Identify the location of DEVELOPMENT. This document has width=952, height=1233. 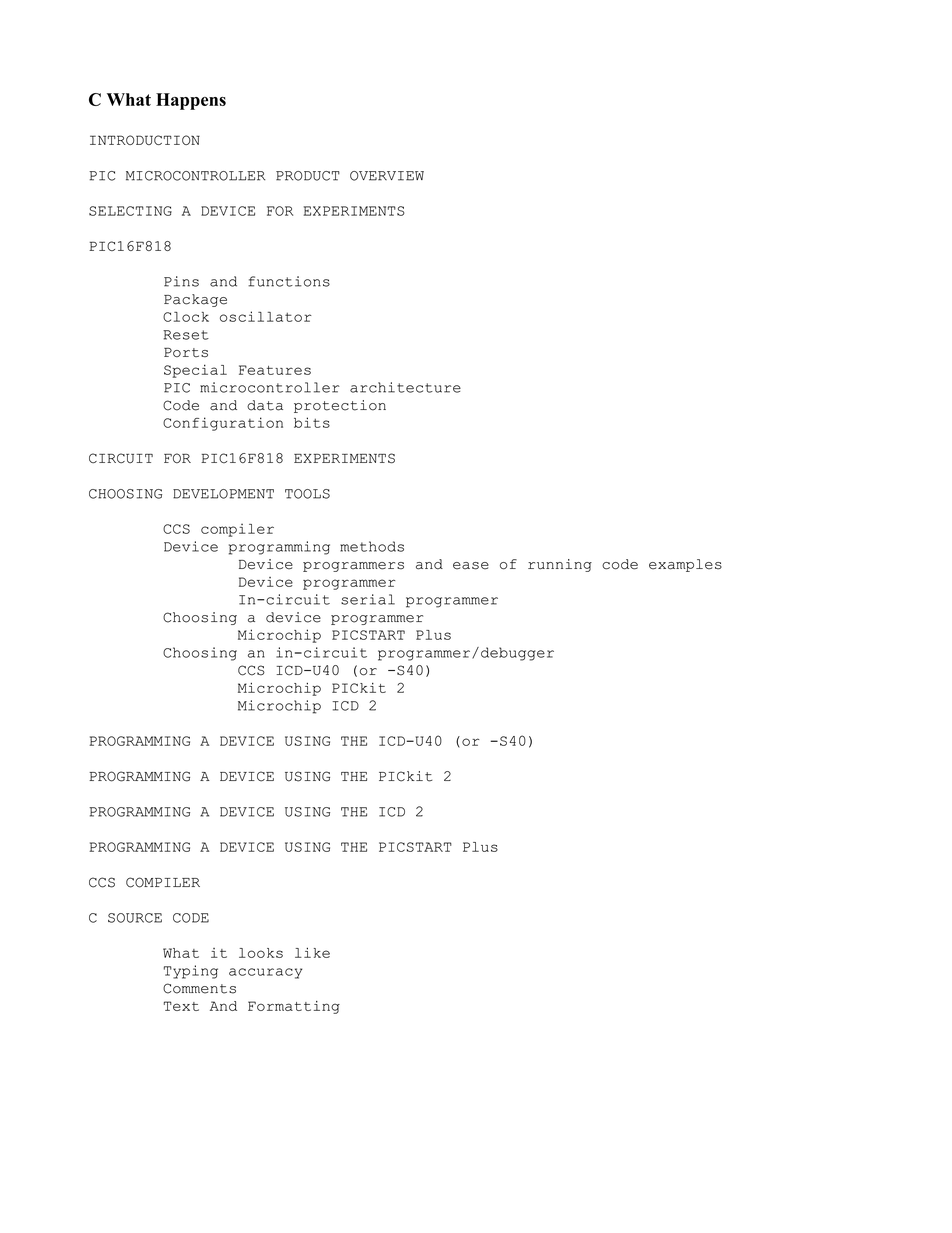
(223, 494).
